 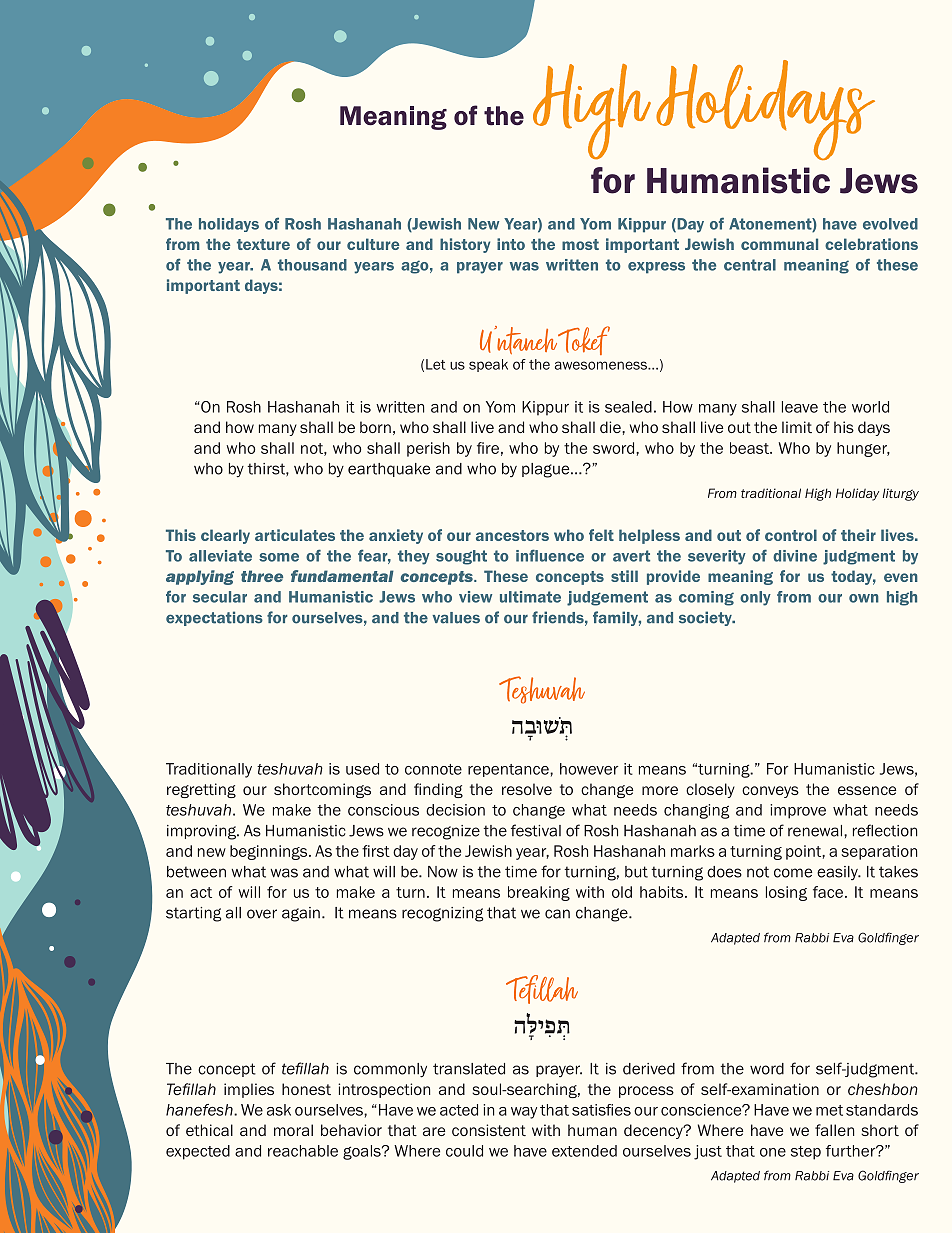 What do you see at coordinates (779, 244) in the screenshot?
I see `communal` at bounding box center [779, 244].
